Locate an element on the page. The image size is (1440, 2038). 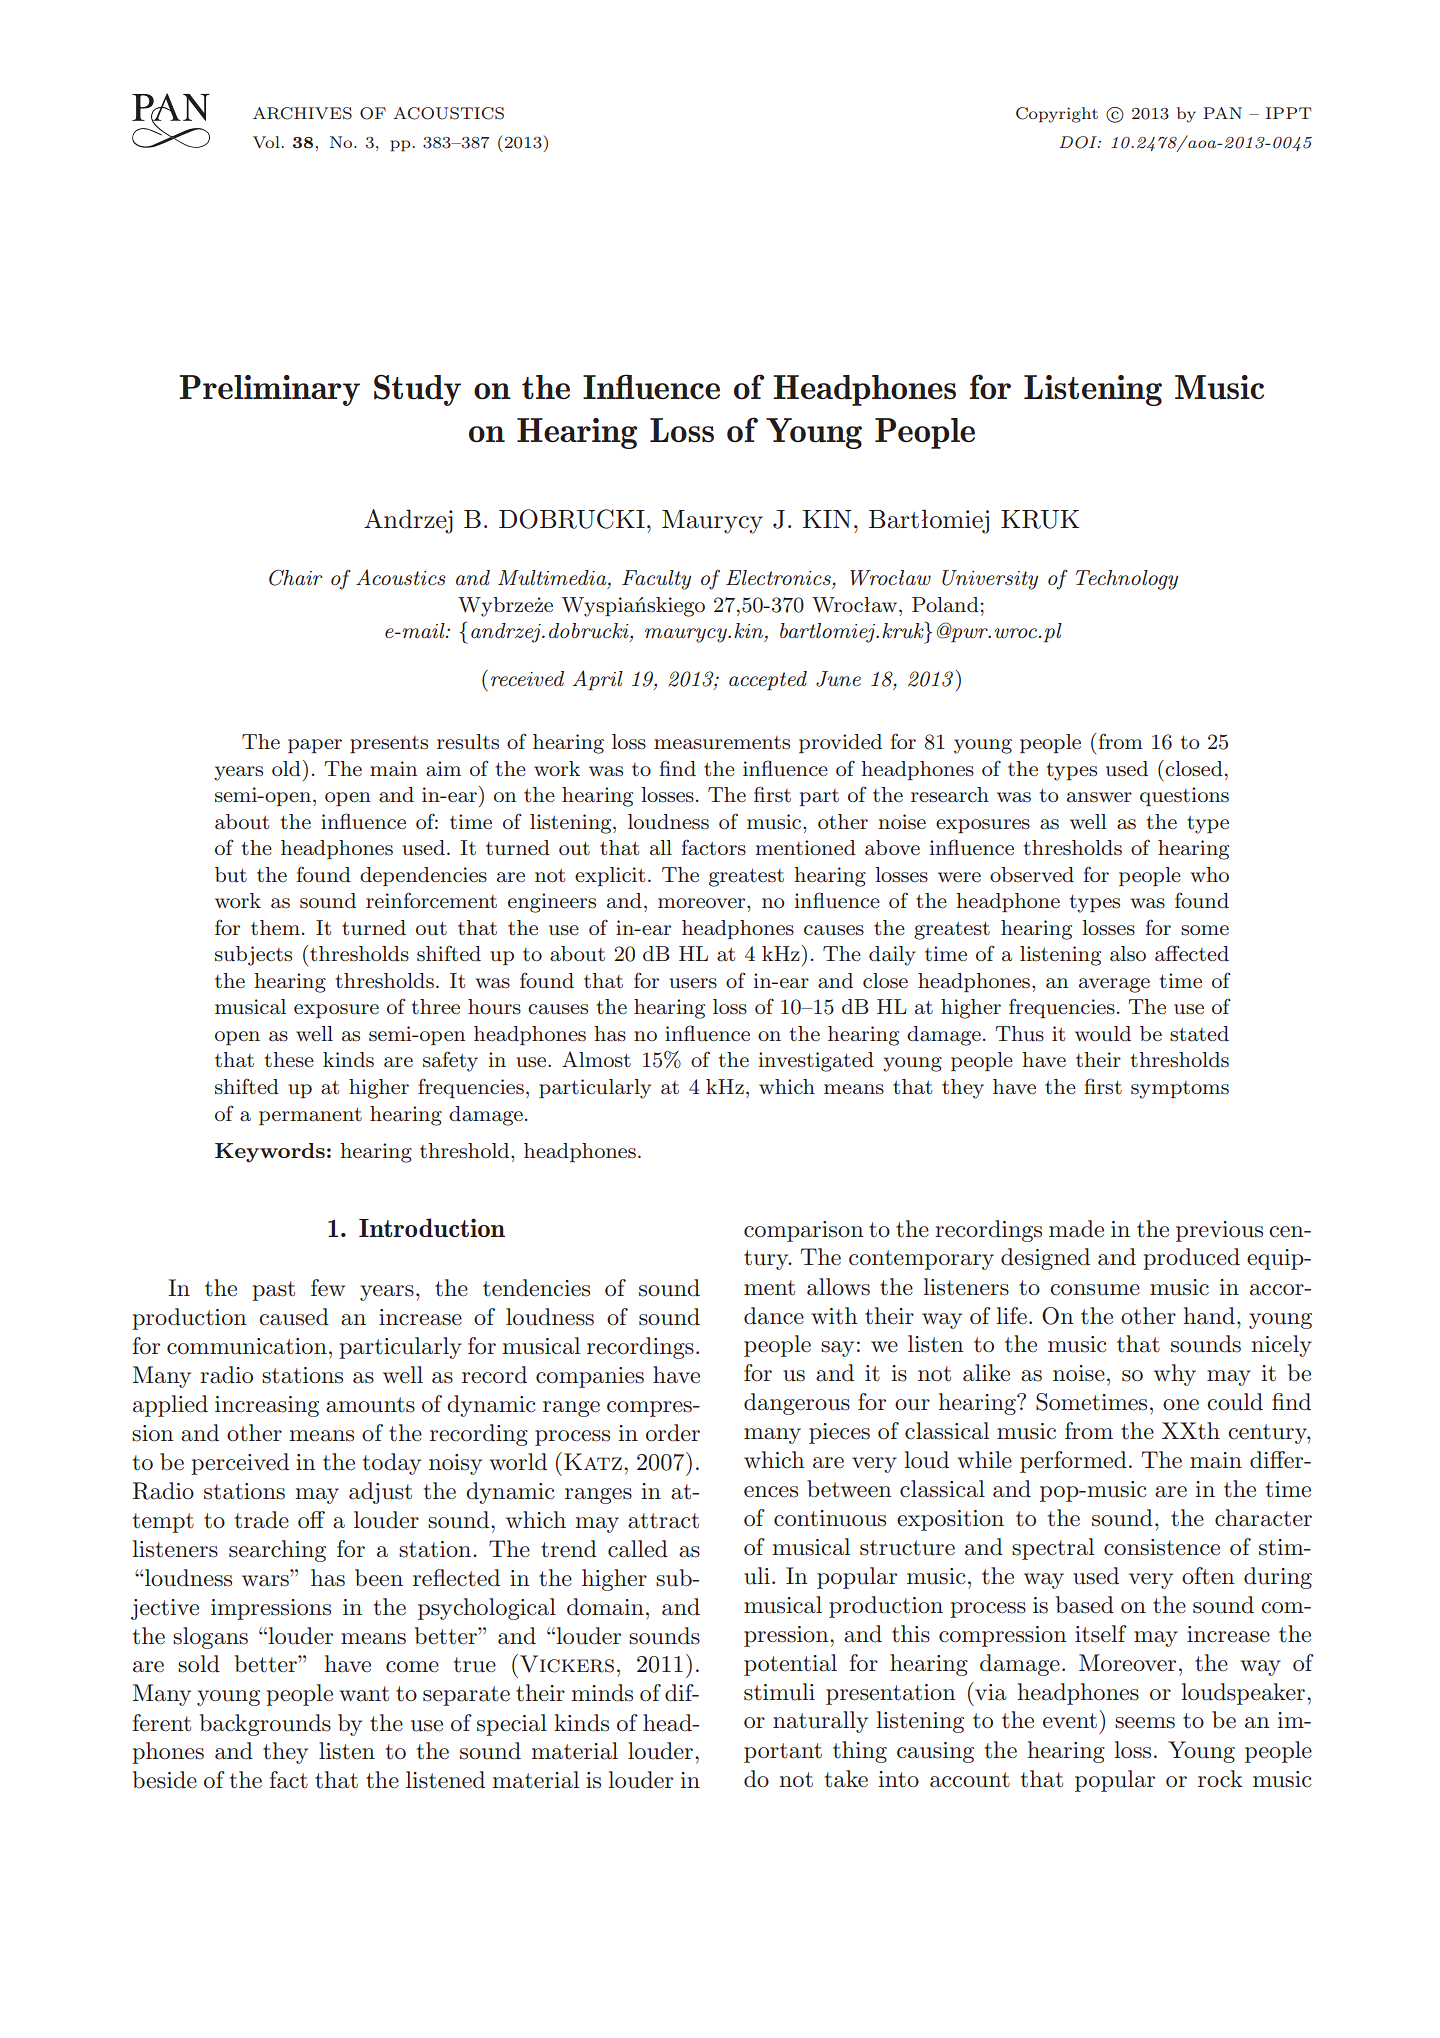
Vol is located at coordinates (266, 142).
